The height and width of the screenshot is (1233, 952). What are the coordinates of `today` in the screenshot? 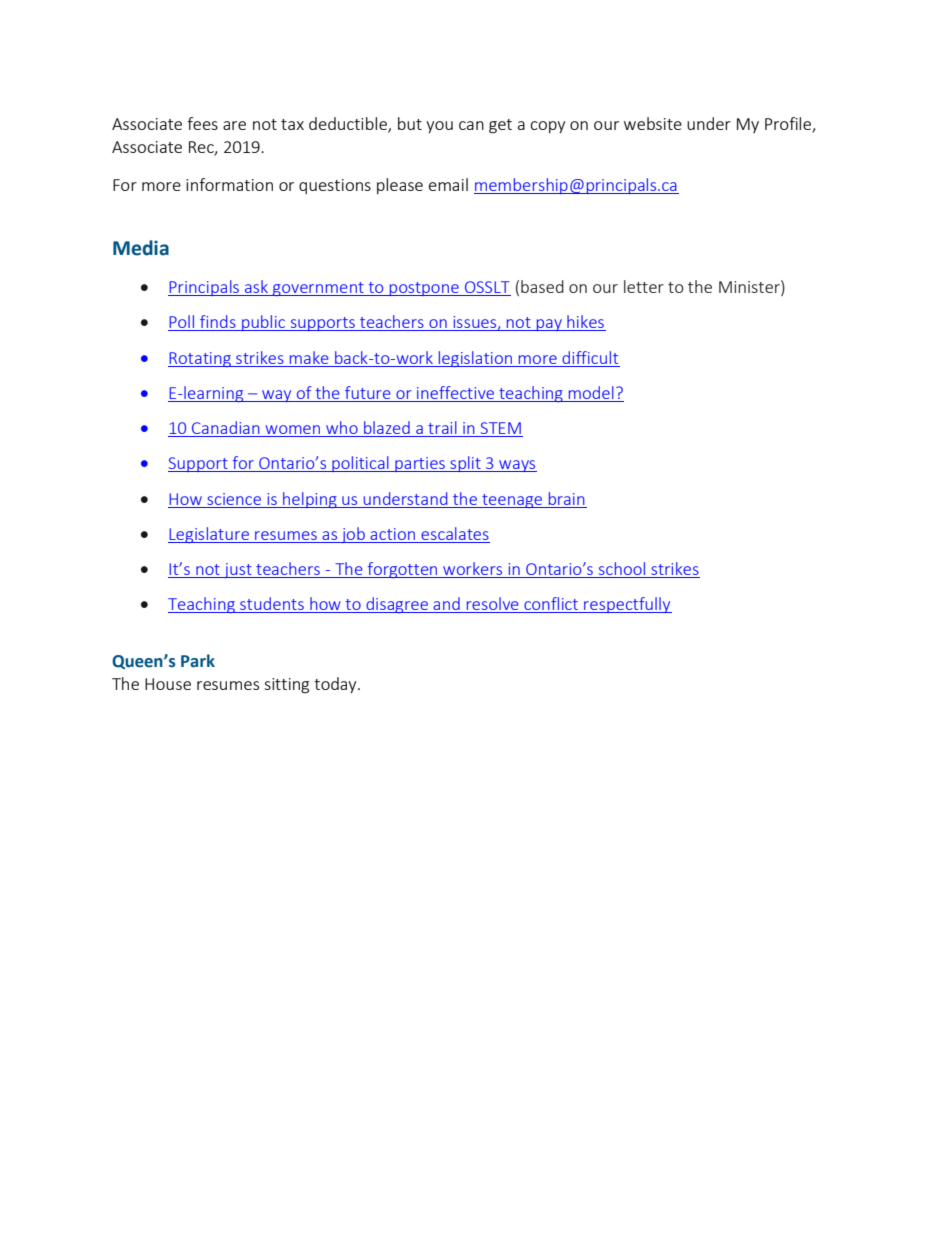 It's located at (336, 685).
